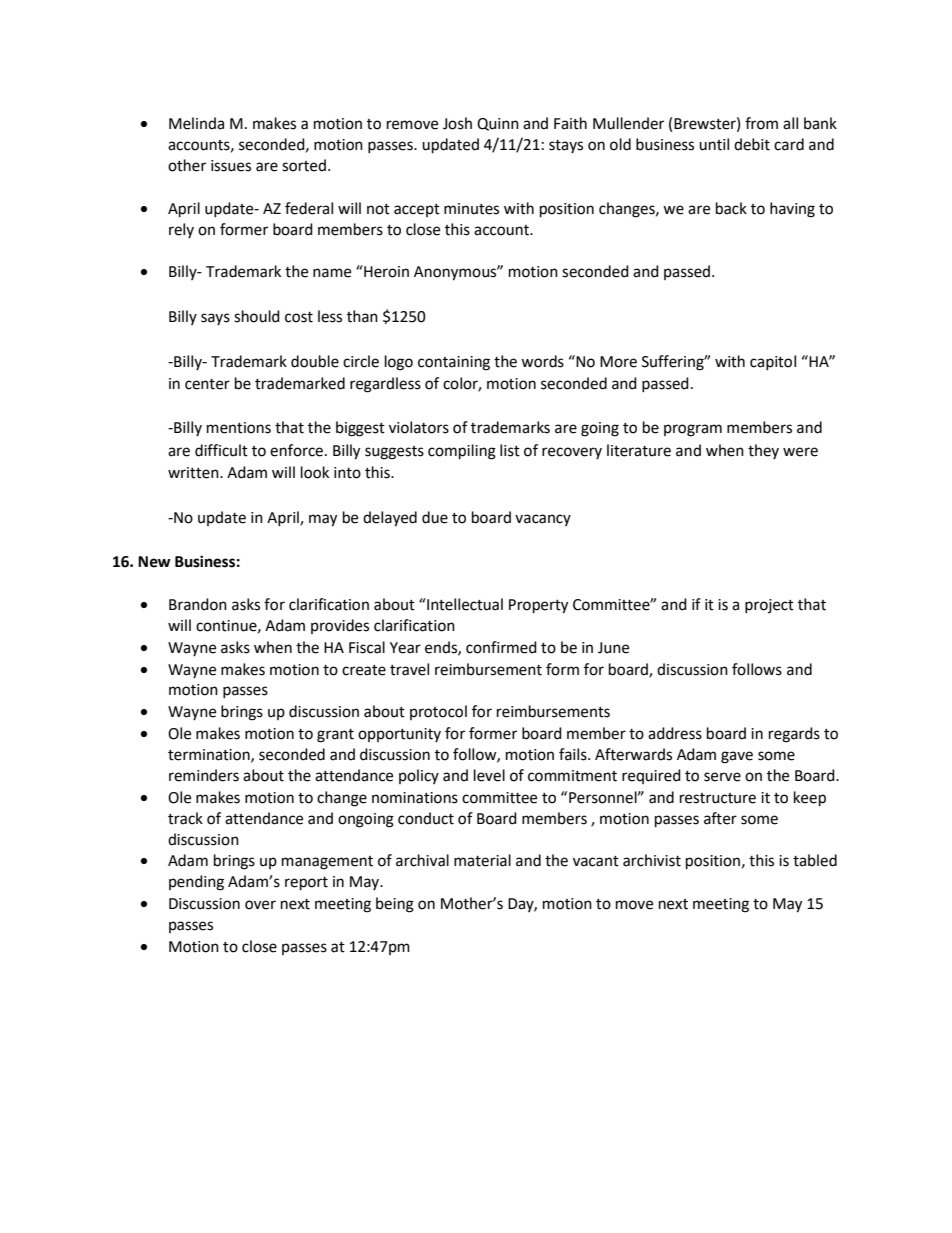 The height and width of the page is (1233, 952). I want to click on Quinn, so click(498, 124).
